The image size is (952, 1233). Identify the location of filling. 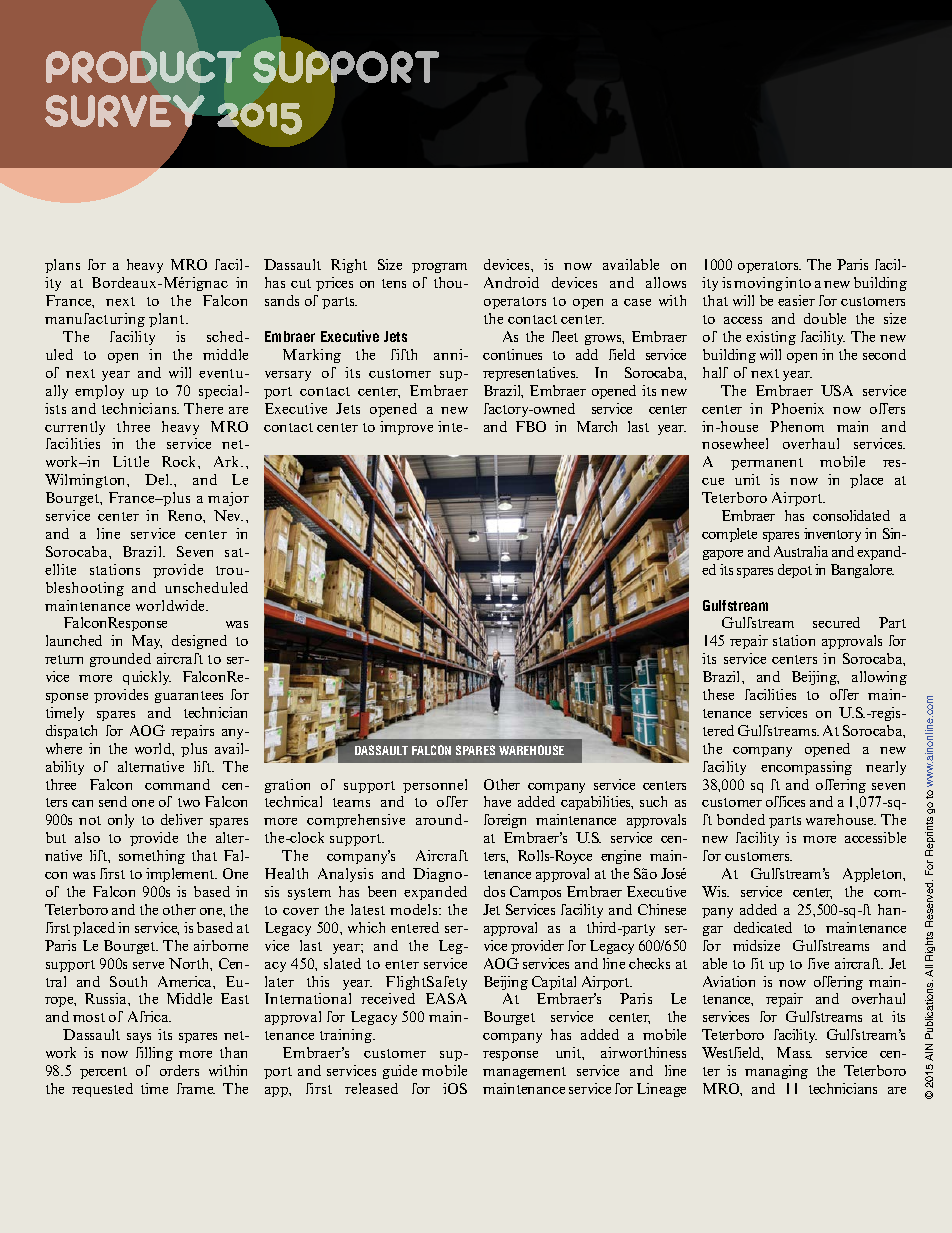
(154, 1054).
